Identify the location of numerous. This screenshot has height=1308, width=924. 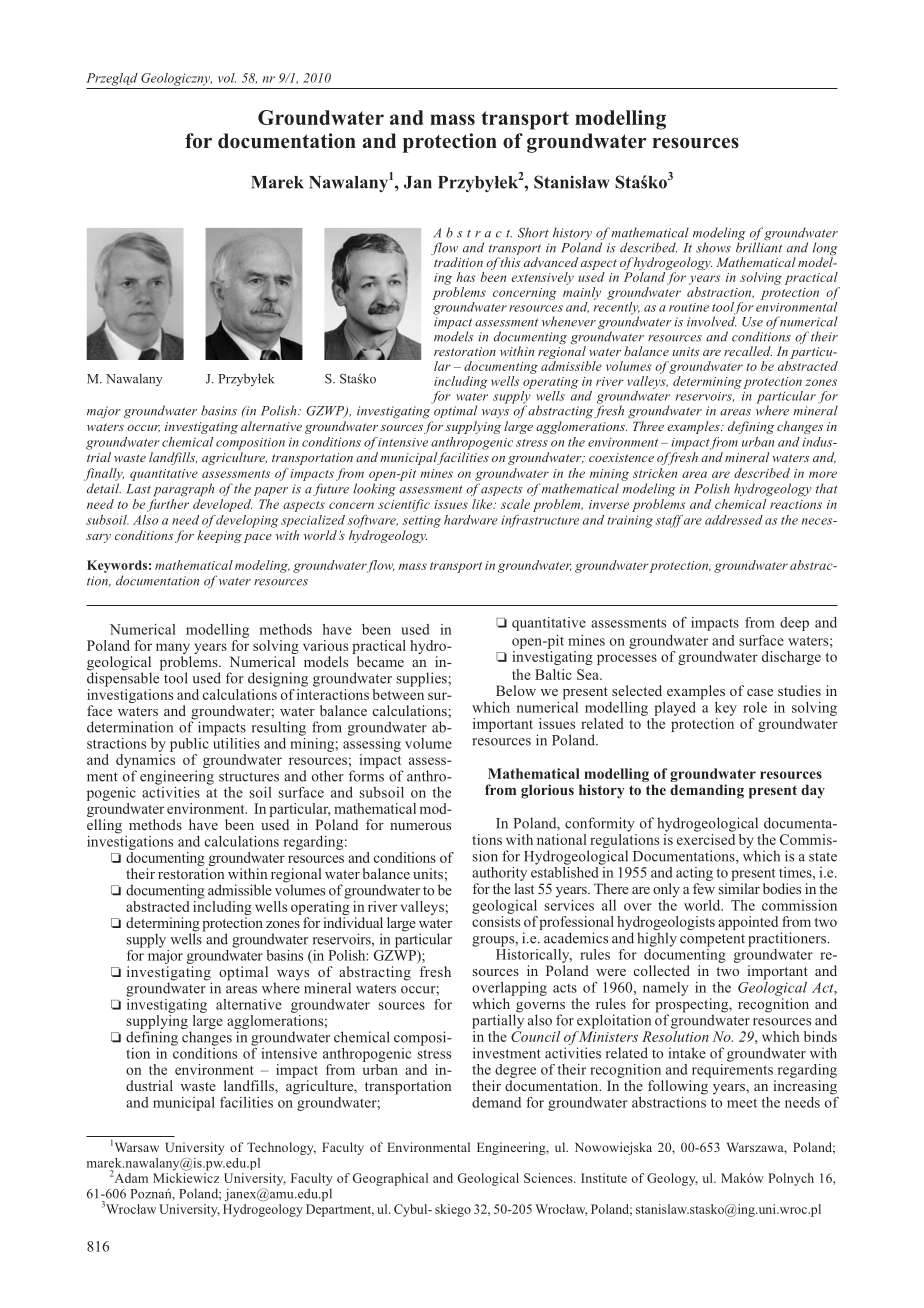
(420, 826).
